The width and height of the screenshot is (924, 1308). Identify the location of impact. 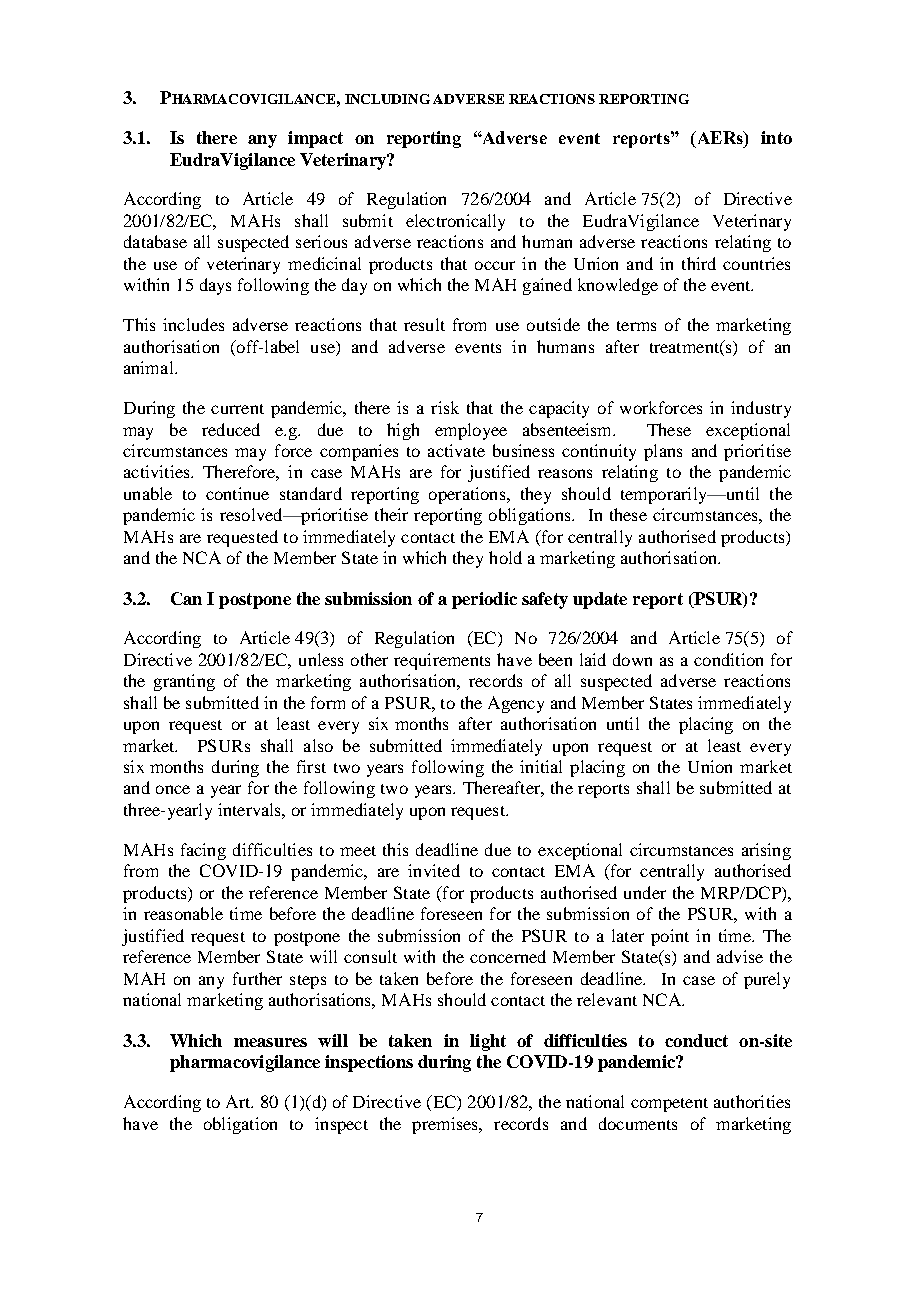
(315, 139).
